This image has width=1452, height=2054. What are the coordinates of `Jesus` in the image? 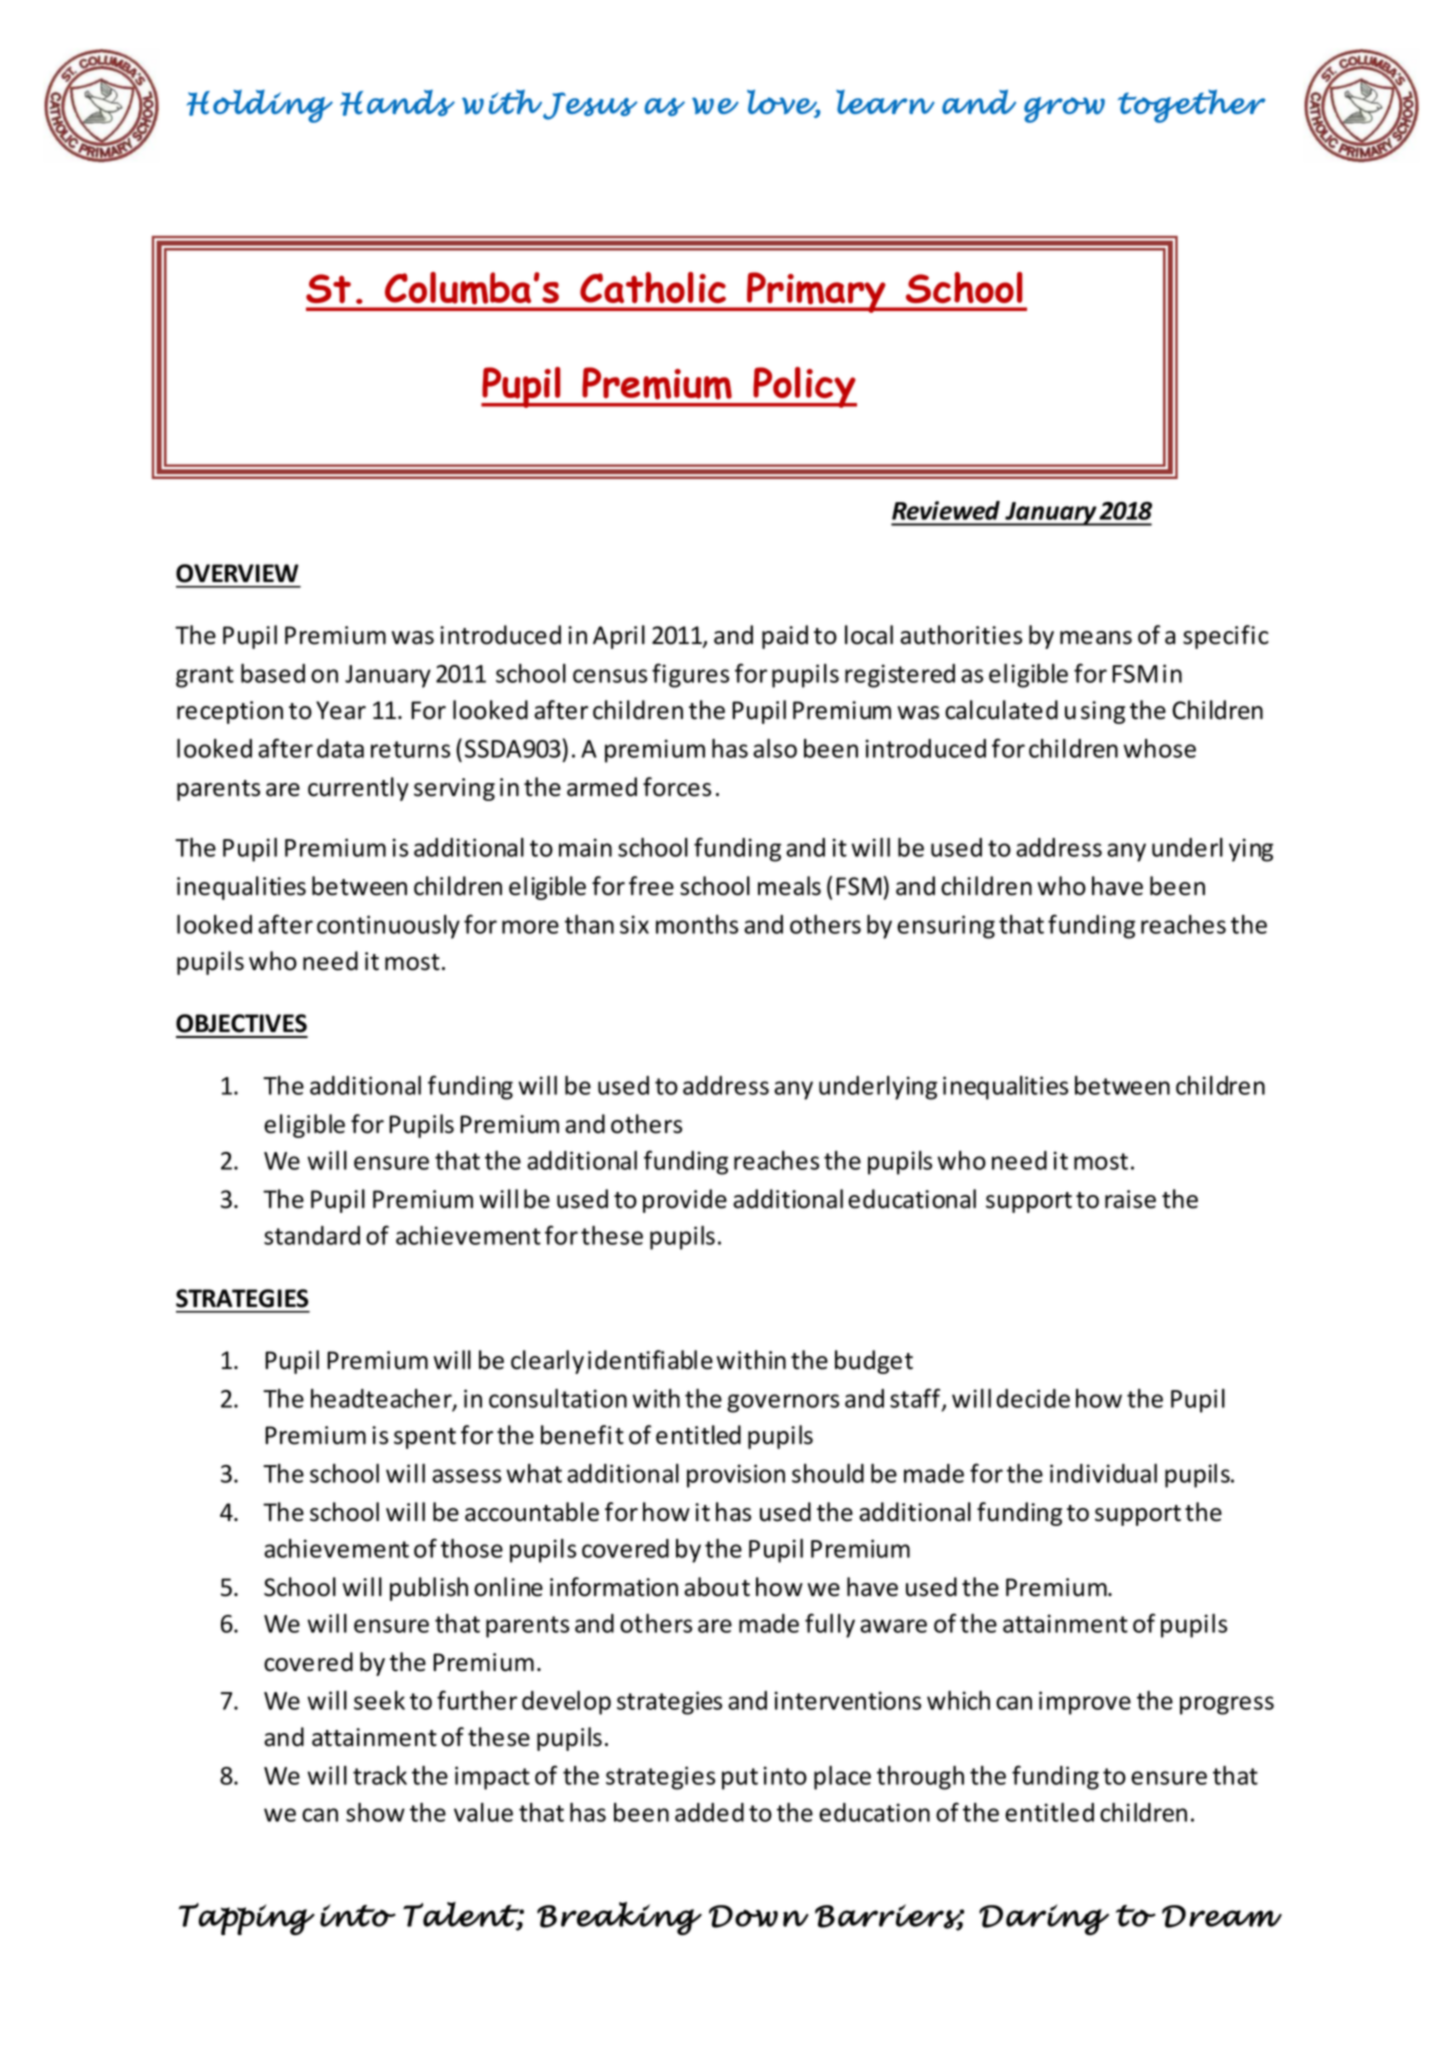 It's located at (589, 106).
